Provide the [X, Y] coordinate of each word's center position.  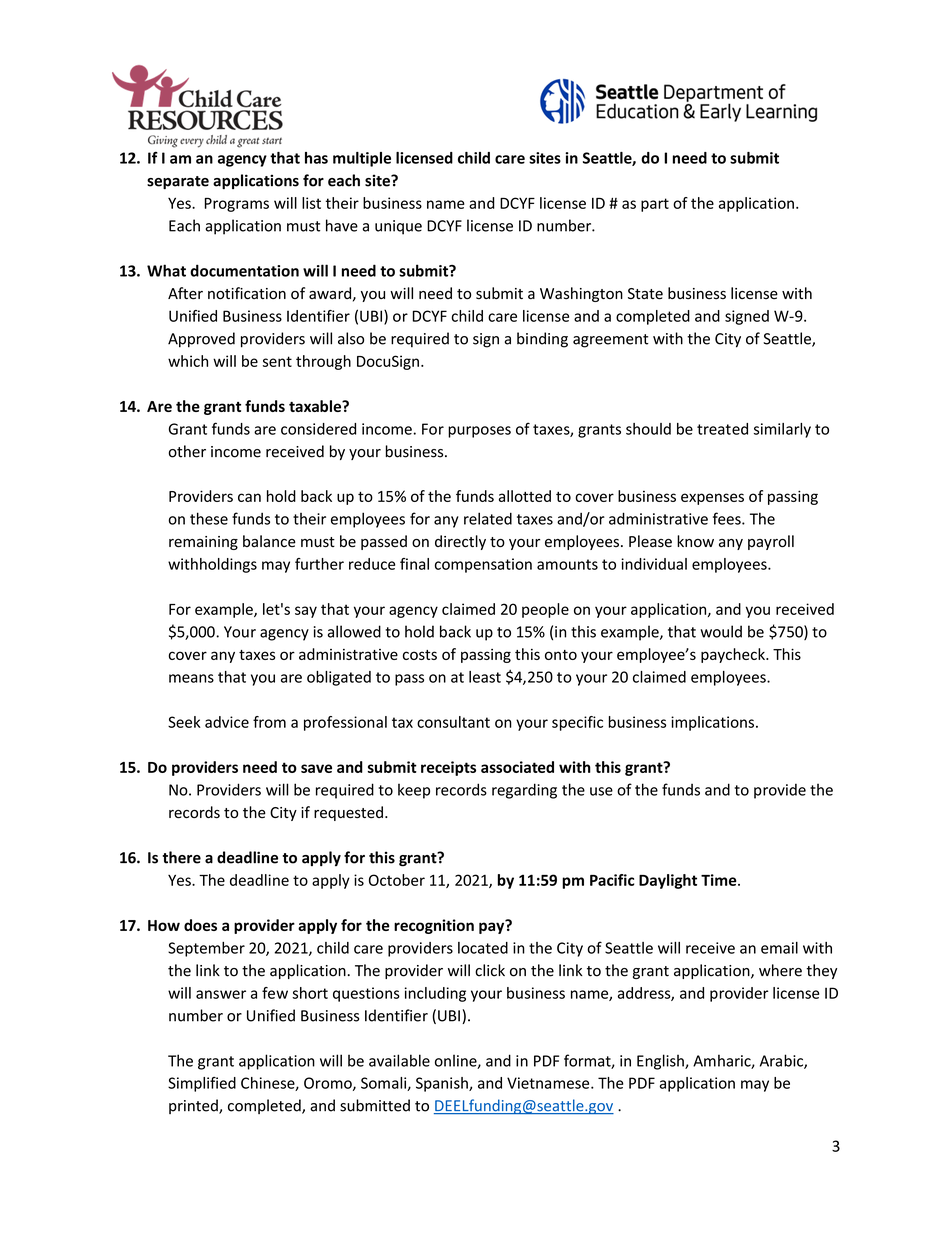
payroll [771, 542]
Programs [237, 205]
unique [398, 227]
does [200, 925]
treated [722, 429]
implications [712, 723]
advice [227, 722]
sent [277, 361]
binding [542, 340]
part [655, 205]
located [483, 948]
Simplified [202, 1084]
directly [460, 542]
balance [269, 541]
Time [720, 880]
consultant [453, 722]
